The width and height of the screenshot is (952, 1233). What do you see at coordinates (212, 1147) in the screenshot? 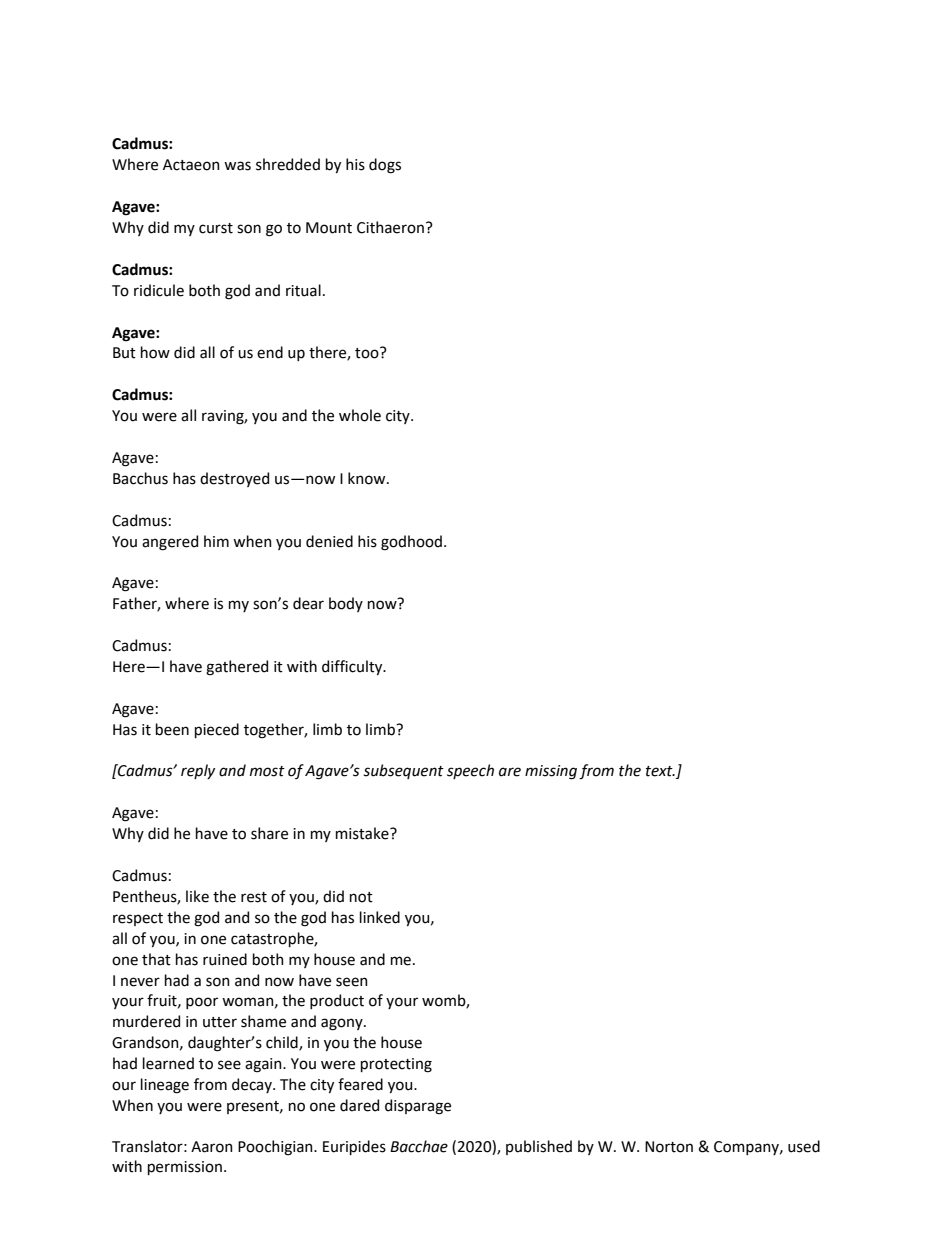
I see `Aaron` at bounding box center [212, 1147].
